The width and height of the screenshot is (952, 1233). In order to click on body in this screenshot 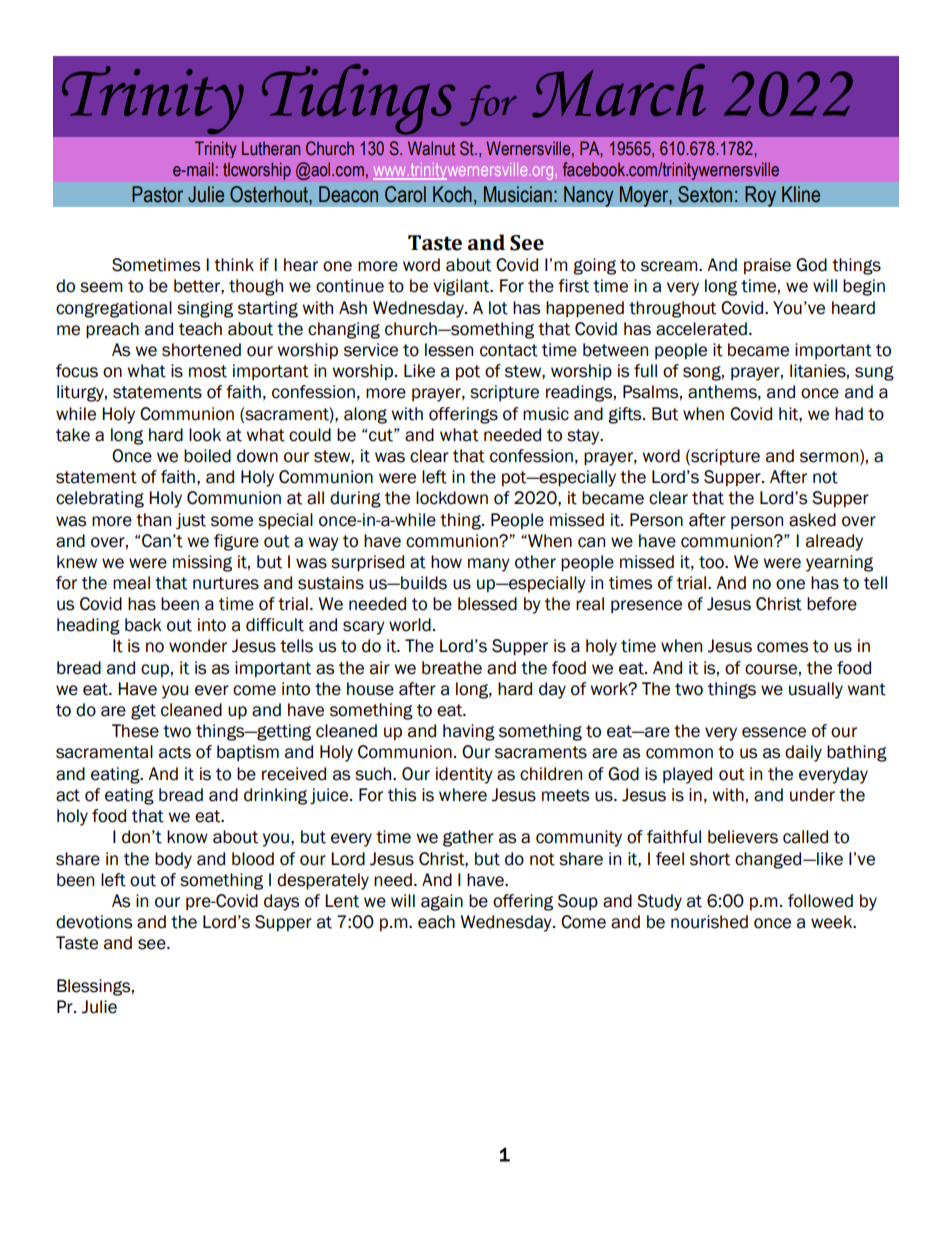, I will do `click(173, 860)`.
